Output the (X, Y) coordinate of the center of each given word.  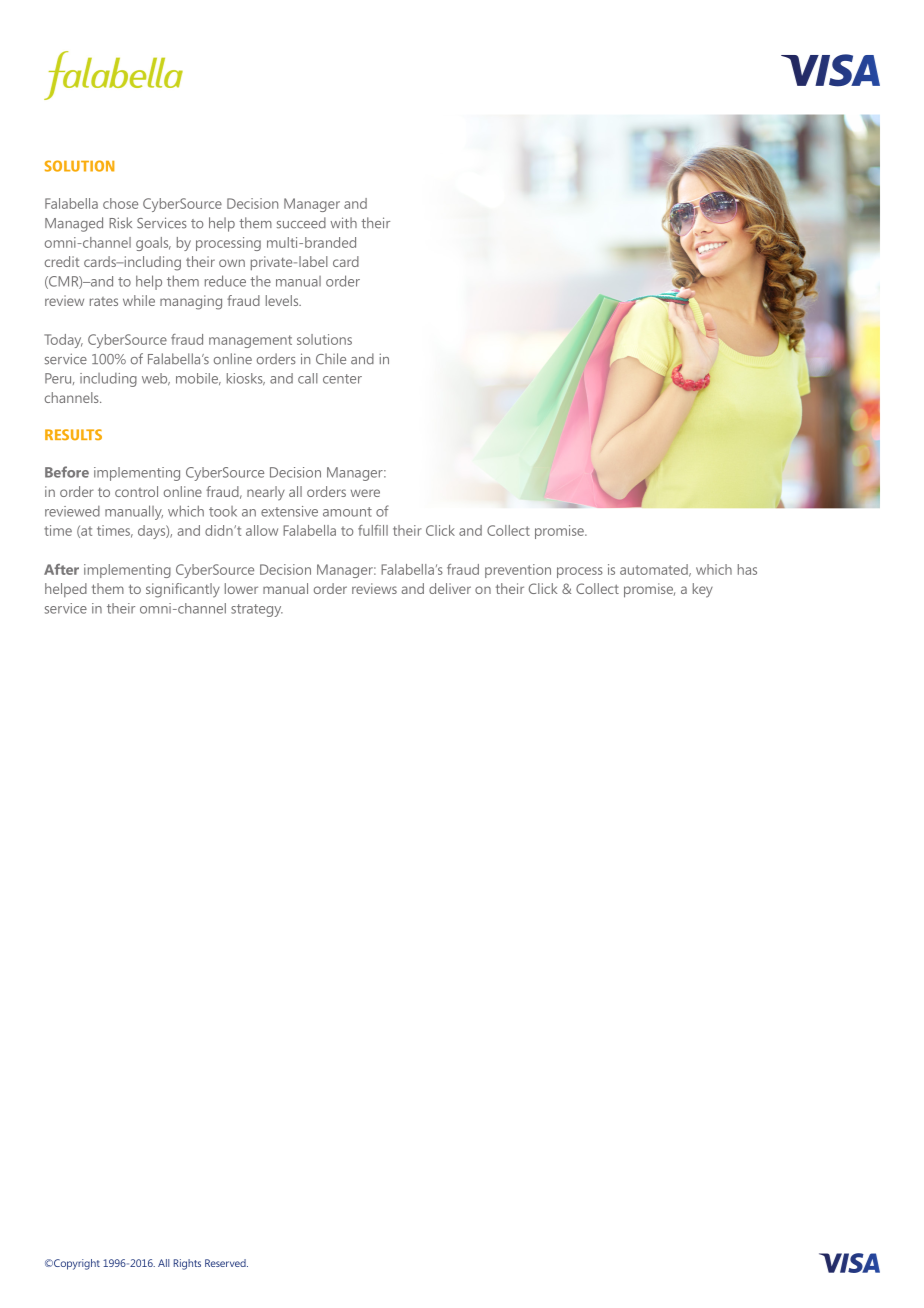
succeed (301, 223)
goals (153, 244)
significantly (183, 590)
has (747, 569)
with (343, 223)
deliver (450, 588)
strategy (257, 610)
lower (241, 588)
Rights (187, 1264)
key (703, 590)
